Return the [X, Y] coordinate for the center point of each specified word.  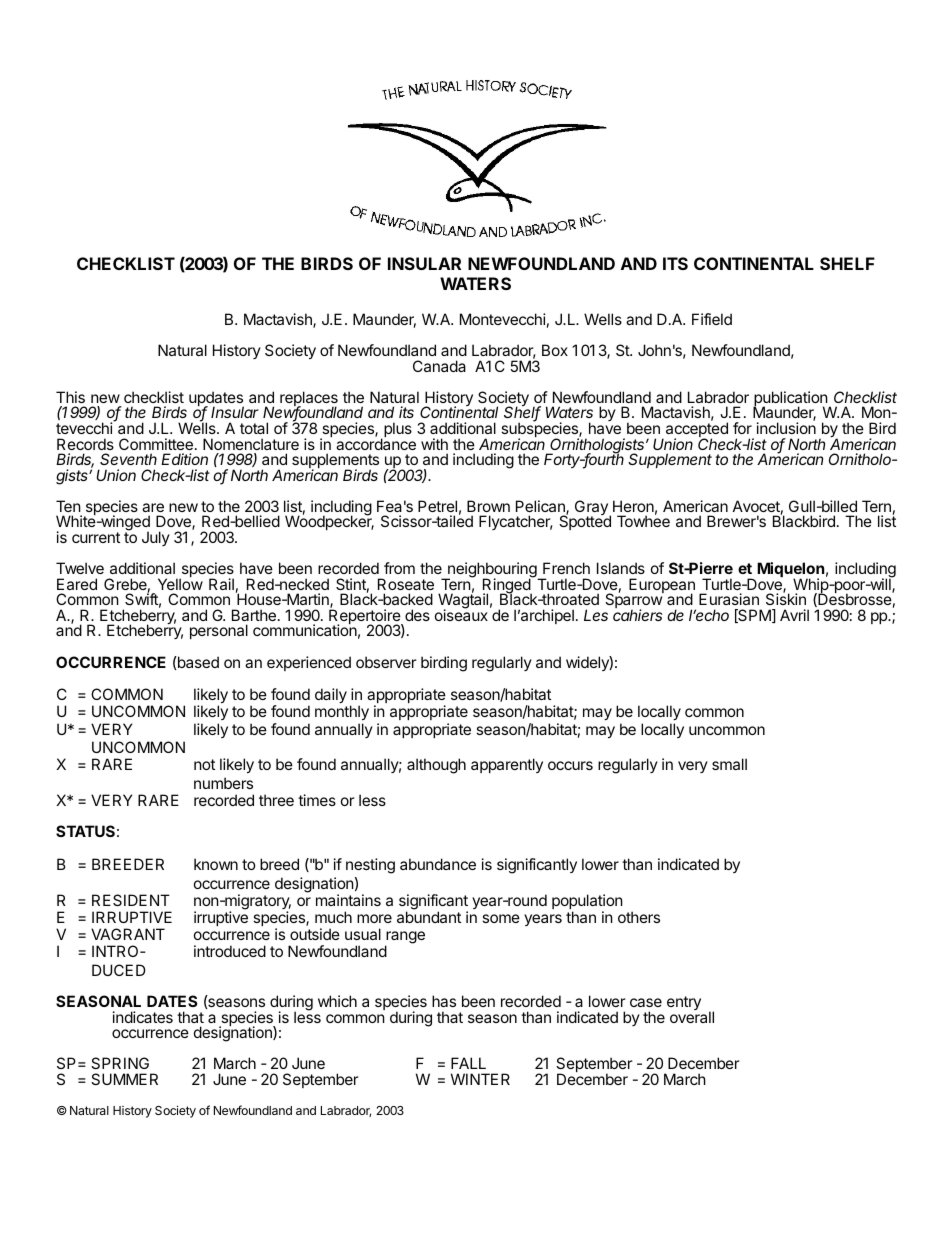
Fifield [712, 319]
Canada [439, 366]
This [70, 397]
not [204, 764]
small [729, 764]
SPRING [120, 1063]
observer [386, 662]
